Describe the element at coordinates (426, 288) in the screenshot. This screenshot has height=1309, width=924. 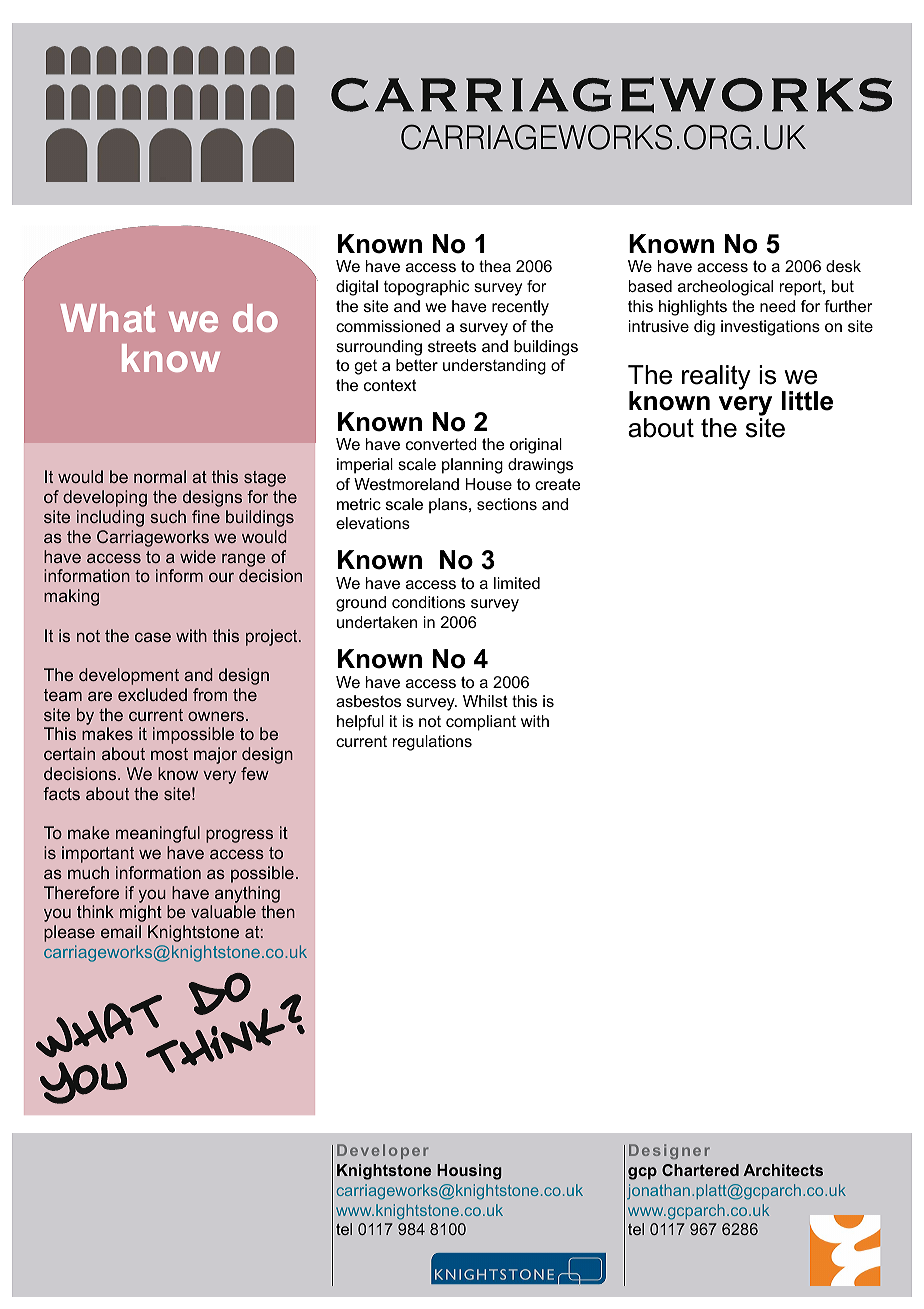
I see `topographic` at that location.
